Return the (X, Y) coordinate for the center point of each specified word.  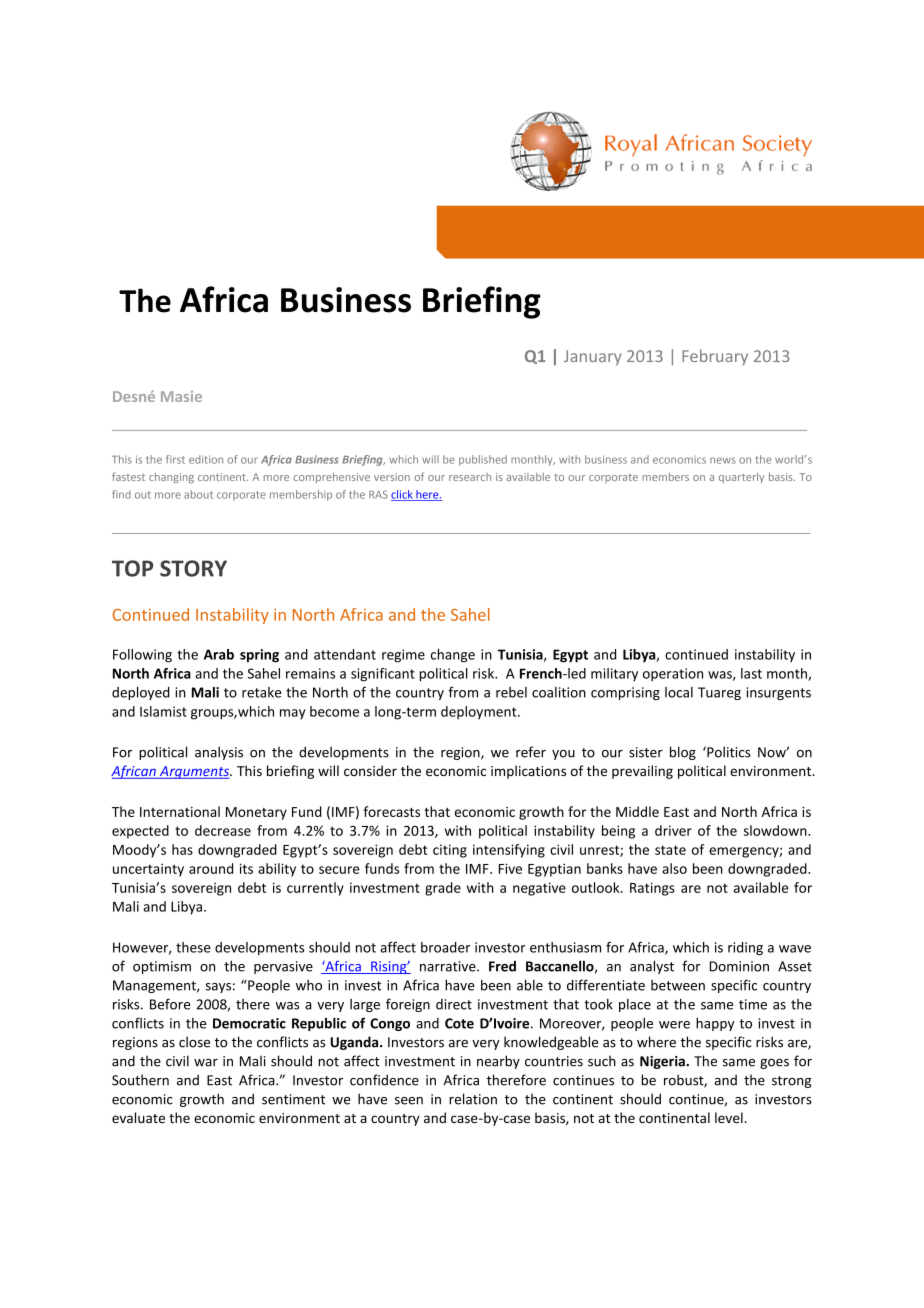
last (751, 673)
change (453, 656)
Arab (219, 654)
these (193, 947)
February (715, 357)
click (403, 495)
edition (206, 459)
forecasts (391, 811)
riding (745, 948)
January (593, 357)
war (206, 1063)
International (180, 811)
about (198, 494)
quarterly (741, 478)
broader (445, 947)
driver (673, 830)
